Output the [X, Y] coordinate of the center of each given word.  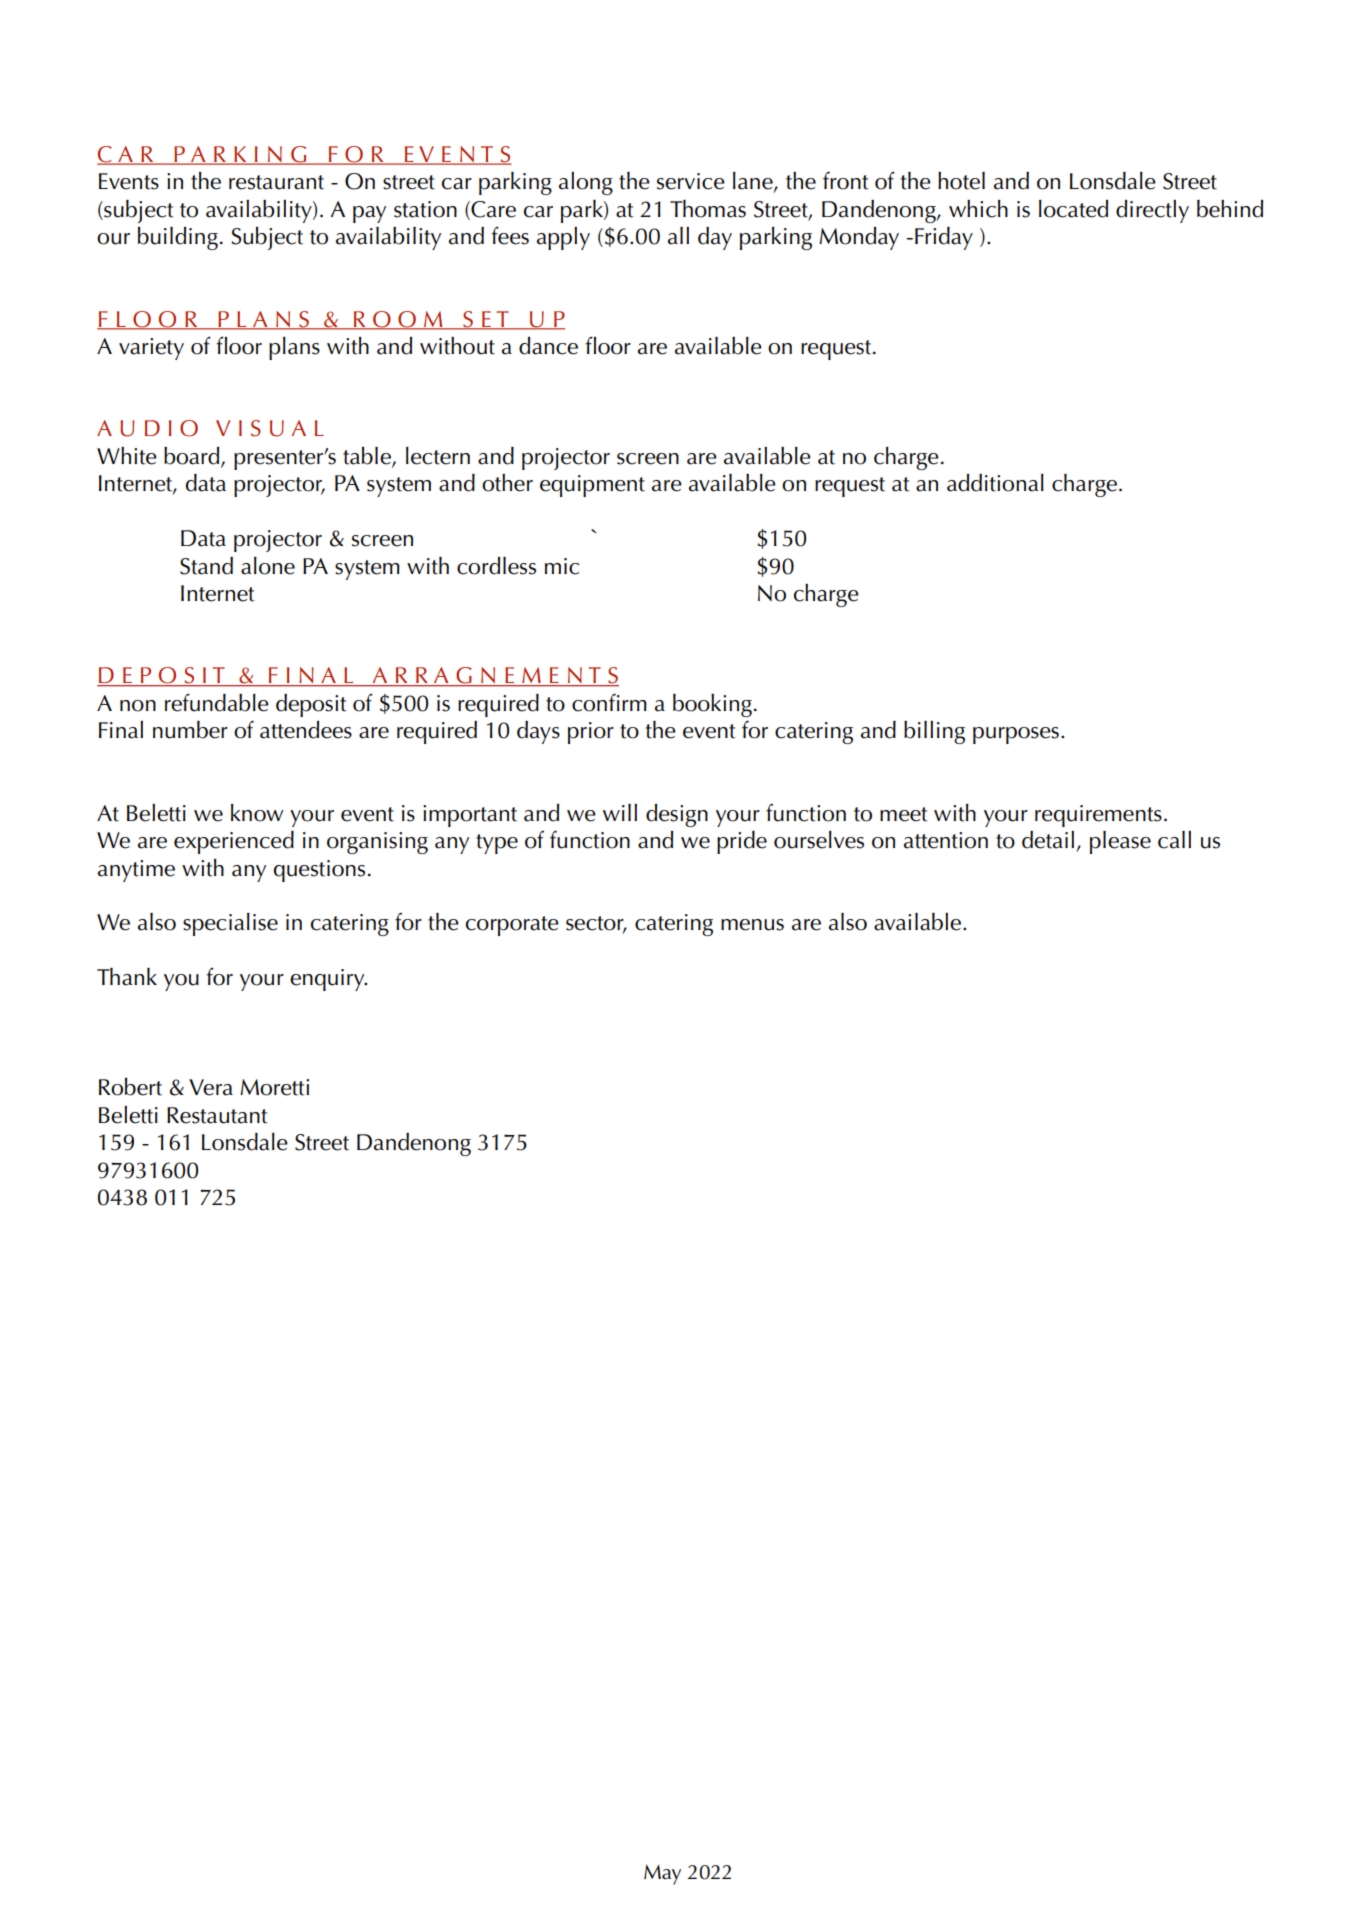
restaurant [276, 182]
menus [752, 925]
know [257, 813]
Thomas [708, 209]
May [662, 1875]
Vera [211, 1087]
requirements [1098, 816]
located [1073, 209]
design [677, 815]
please [1120, 842]
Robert [130, 1087]
